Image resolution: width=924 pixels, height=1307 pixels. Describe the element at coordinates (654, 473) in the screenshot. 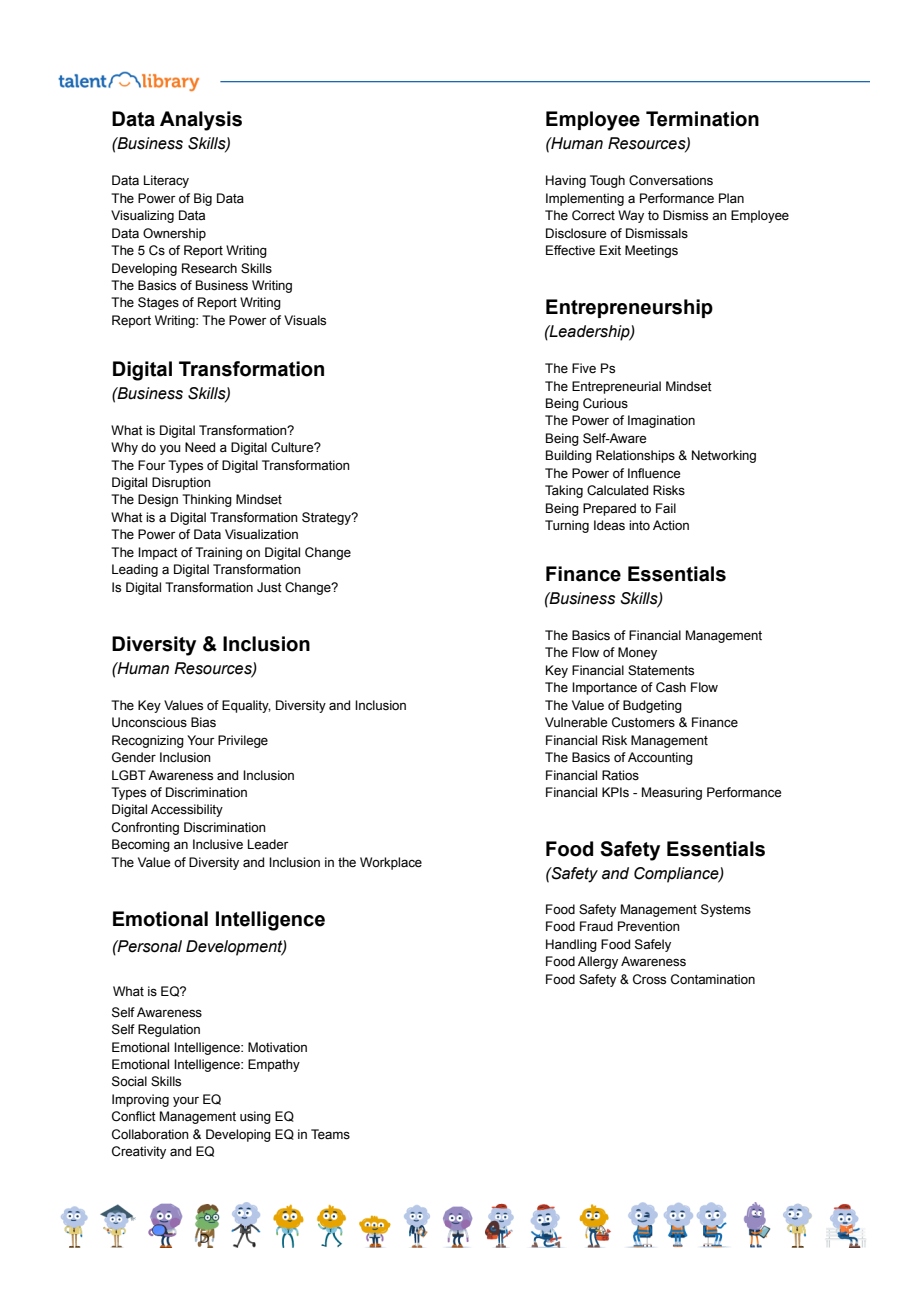

I see `Influence` at that location.
